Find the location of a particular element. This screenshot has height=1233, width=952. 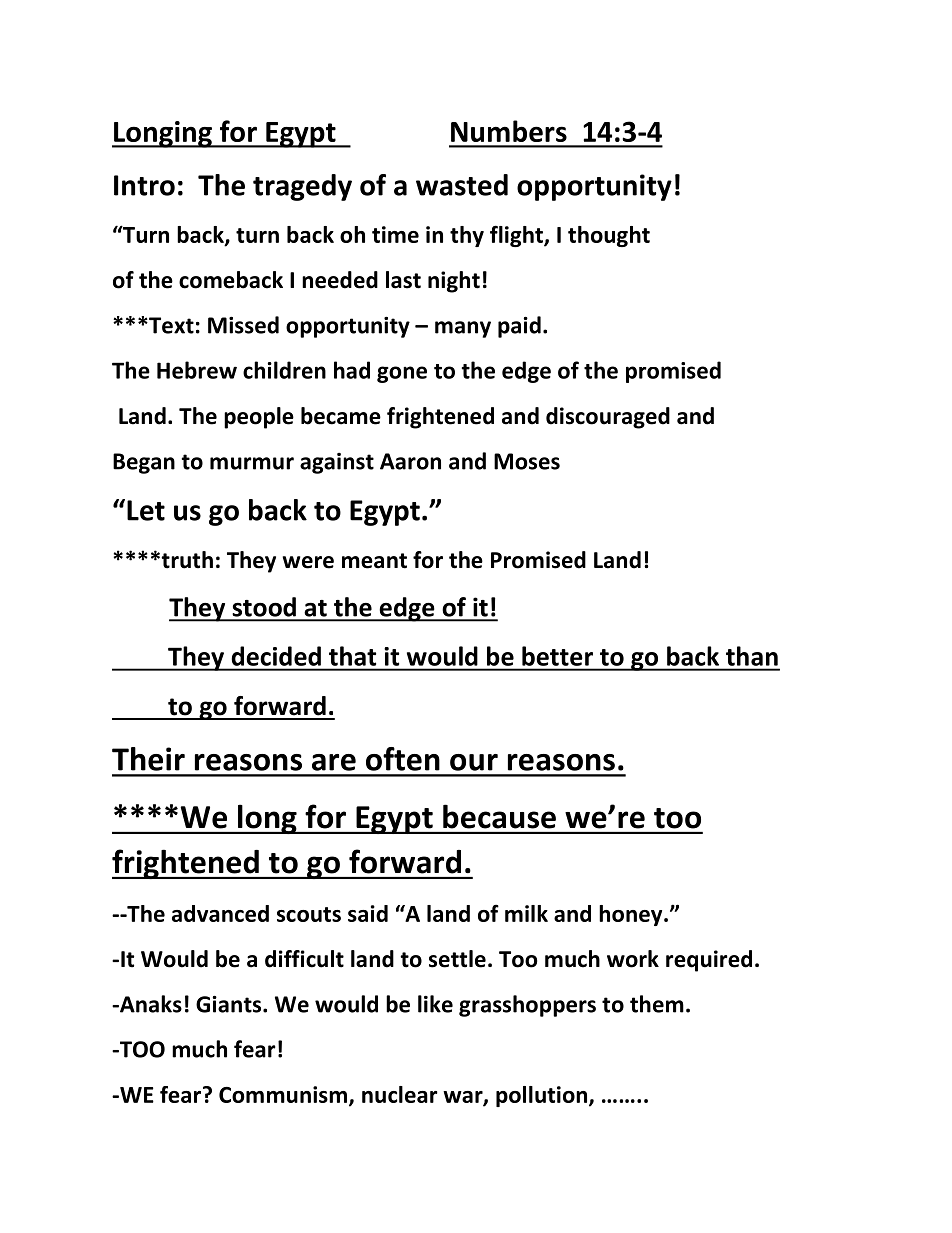

thought is located at coordinates (609, 236).
